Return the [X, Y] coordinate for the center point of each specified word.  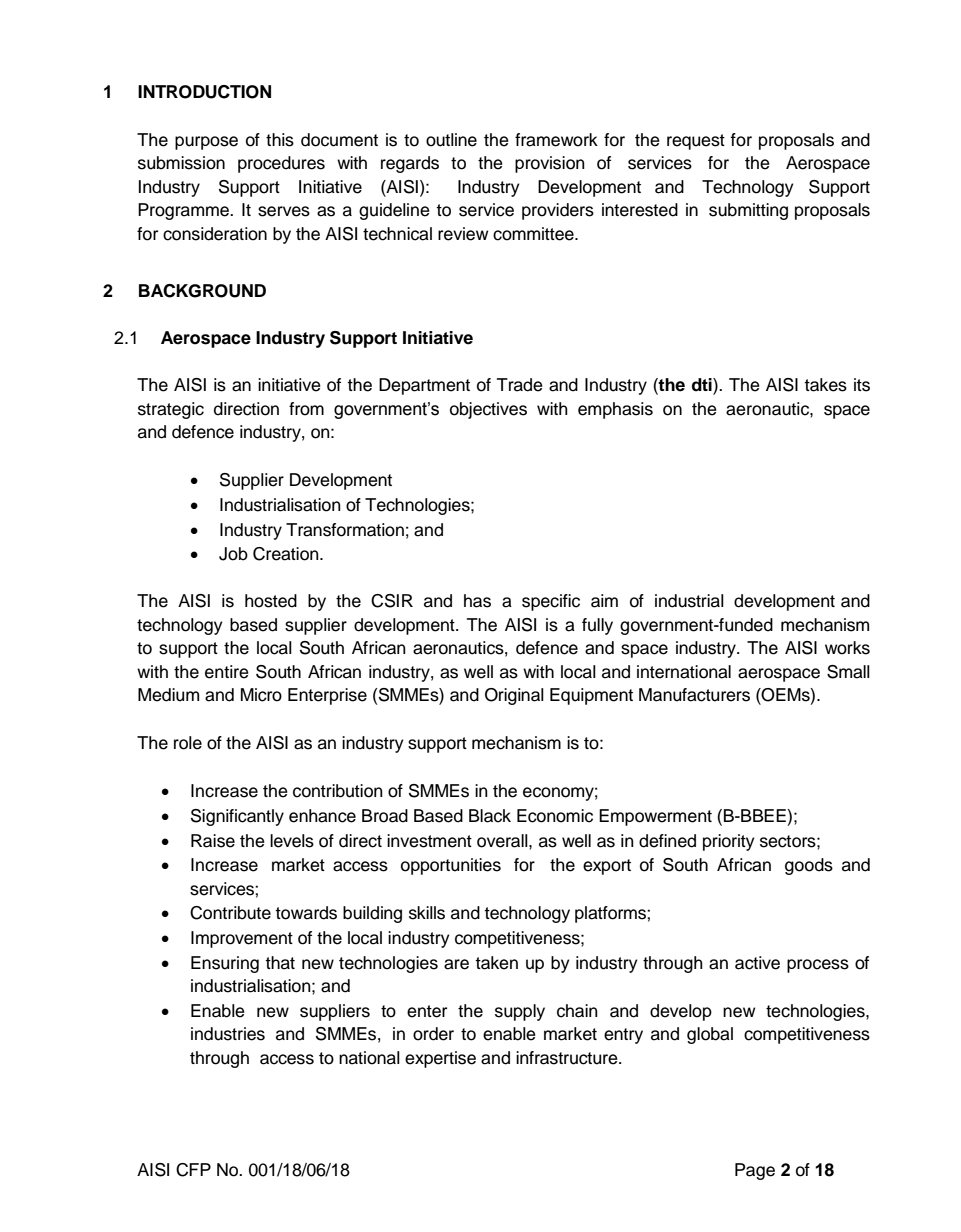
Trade [520, 385]
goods [809, 866]
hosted [271, 601]
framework [556, 140]
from [306, 409]
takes [825, 385]
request [696, 142]
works [847, 648]
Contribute [230, 913]
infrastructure [568, 1058]
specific [551, 602]
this [280, 140]
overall [503, 841]
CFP [193, 1170]
